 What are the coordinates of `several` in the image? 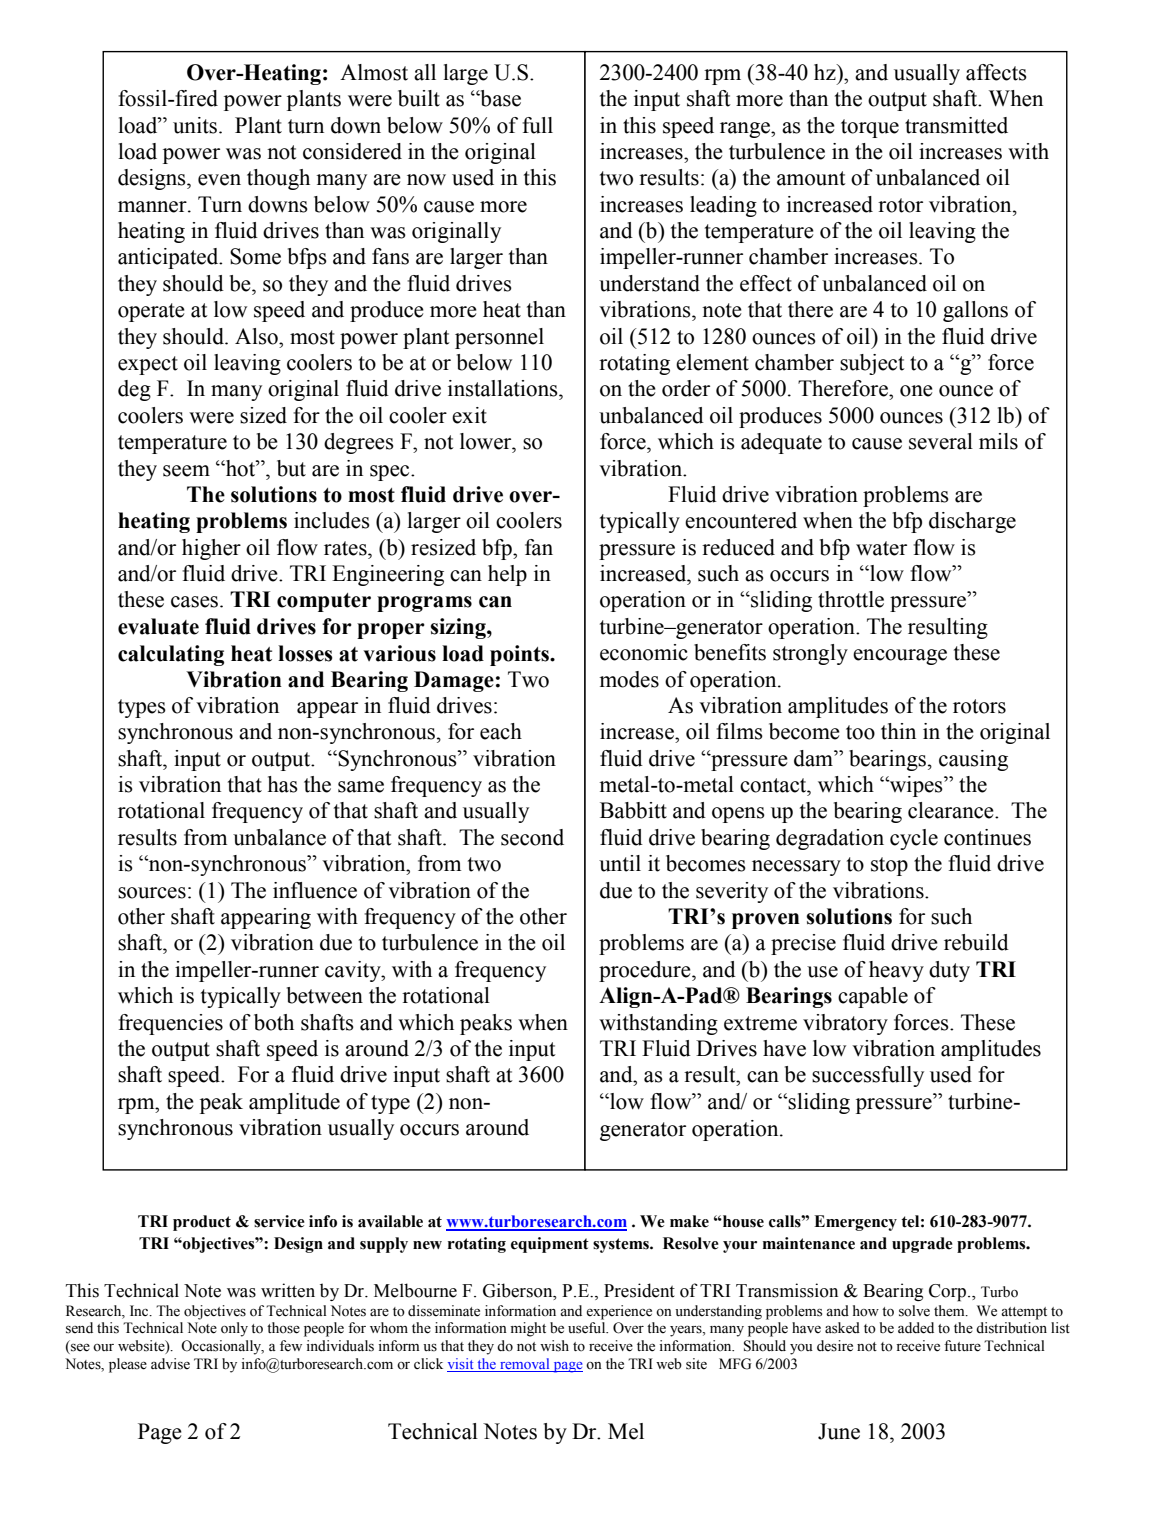 It's located at (941, 441).
